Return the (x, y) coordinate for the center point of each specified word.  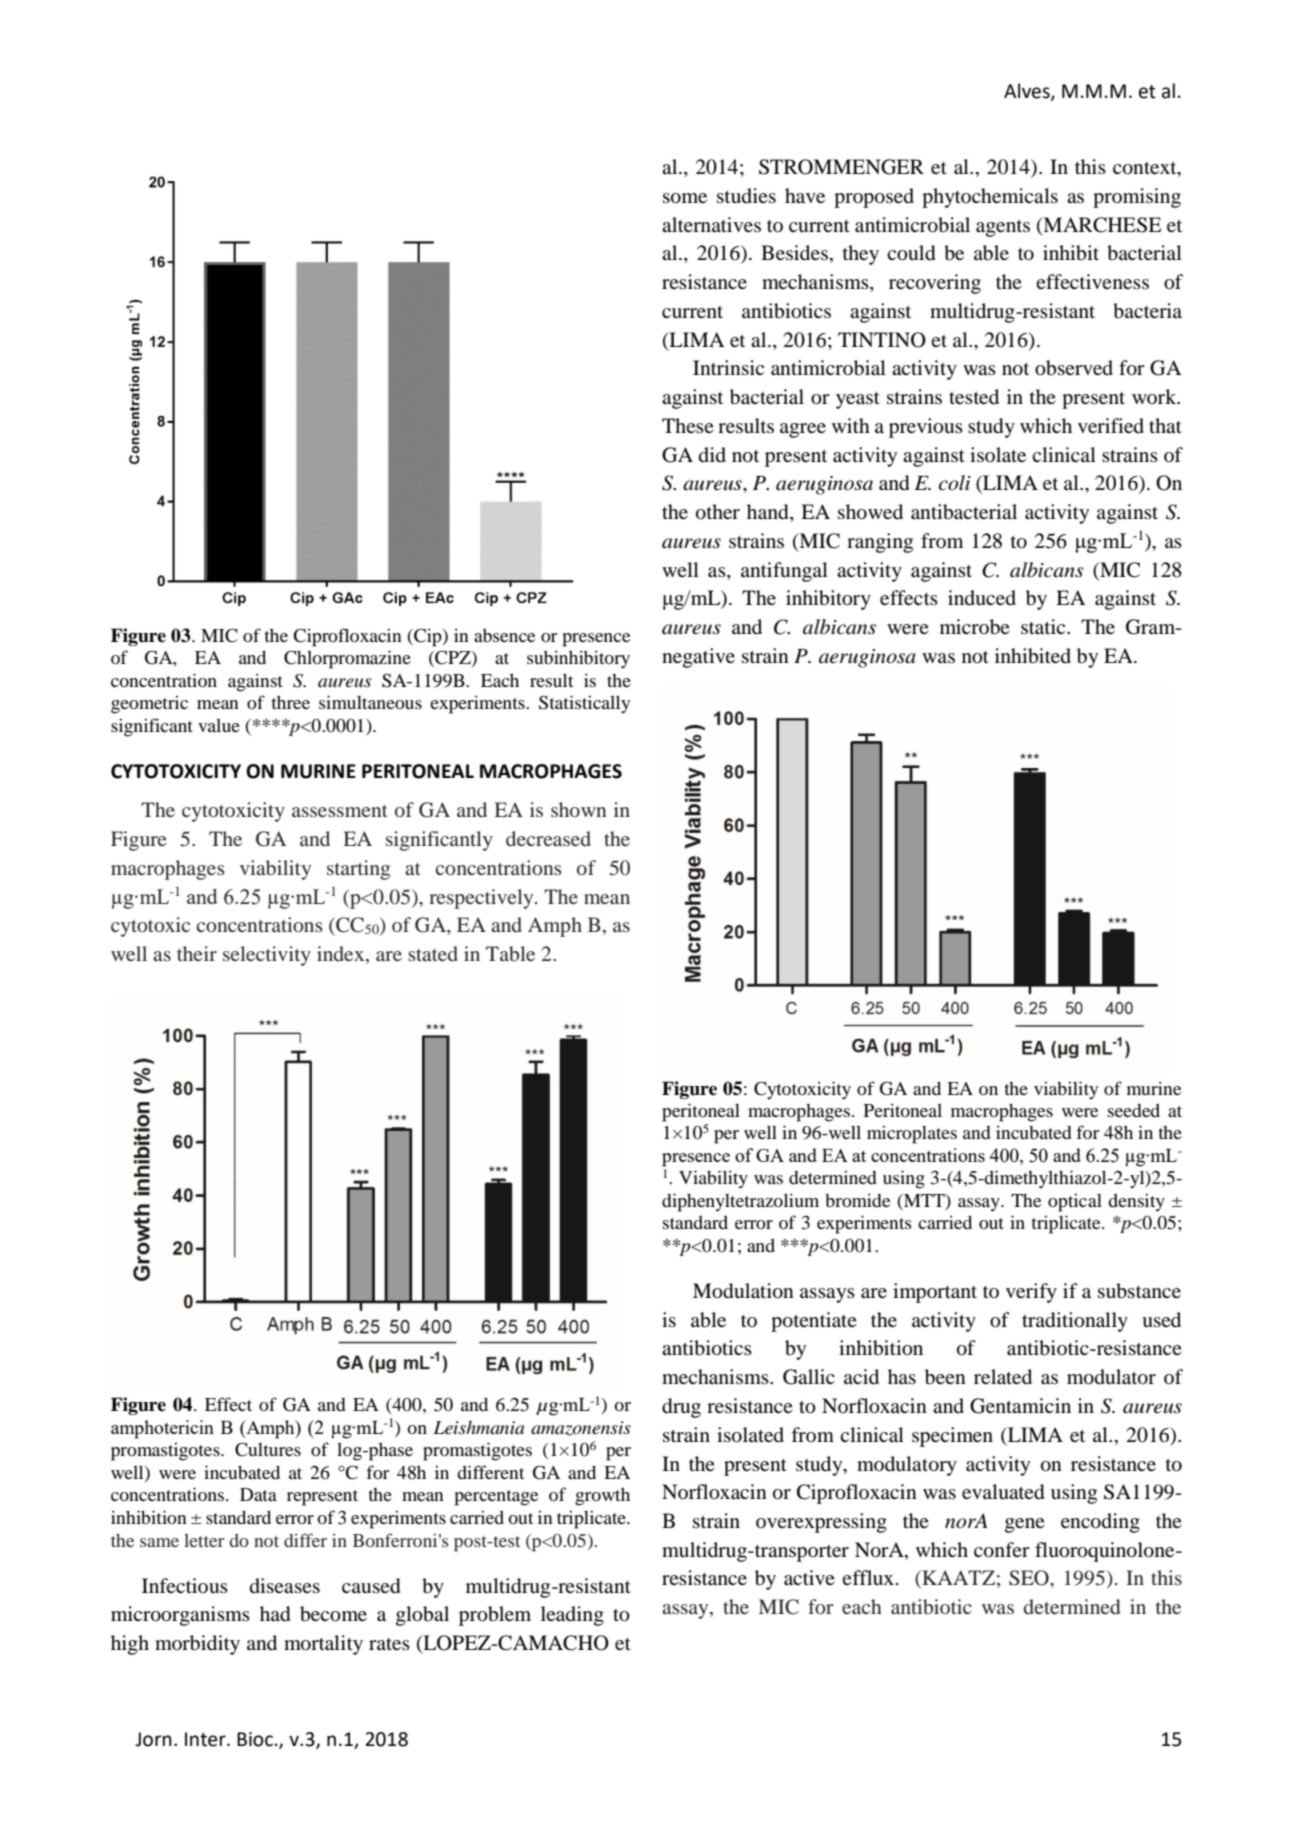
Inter (206, 1739)
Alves (1028, 91)
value (219, 725)
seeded (1134, 1110)
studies (746, 195)
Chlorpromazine (347, 659)
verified (1111, 425)
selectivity (267, 956)
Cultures (268, 1449)
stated (433, 953)
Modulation (743, 1291)
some (685, 198)
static (1044, 626)
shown (579, 809)
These (688, 425)
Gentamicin (1020, 1406)
